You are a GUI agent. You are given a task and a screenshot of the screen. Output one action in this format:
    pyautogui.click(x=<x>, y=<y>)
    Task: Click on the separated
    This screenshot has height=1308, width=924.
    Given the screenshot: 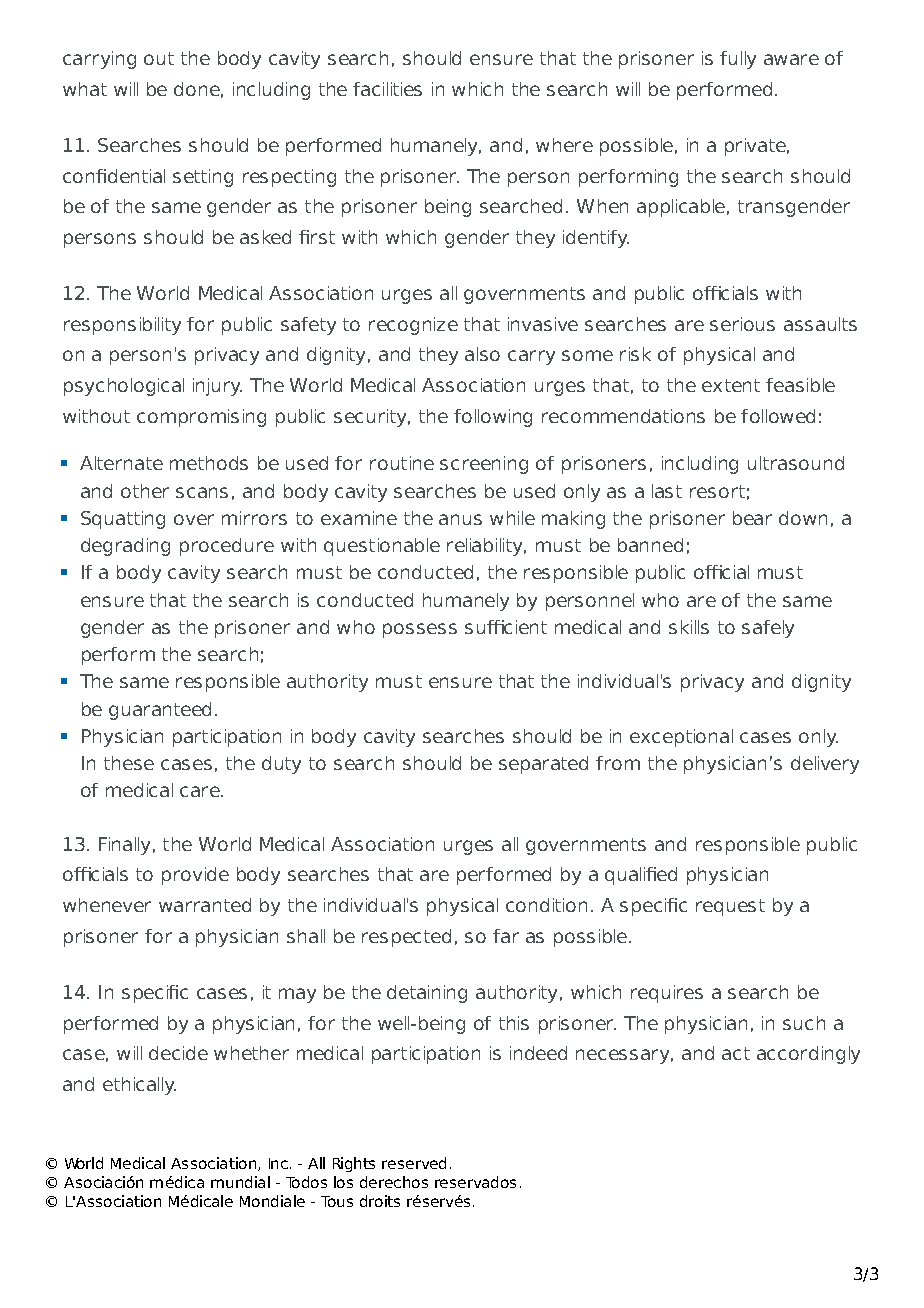 What is the action you would take?
    pyautogui.click(x=543, y=765)
